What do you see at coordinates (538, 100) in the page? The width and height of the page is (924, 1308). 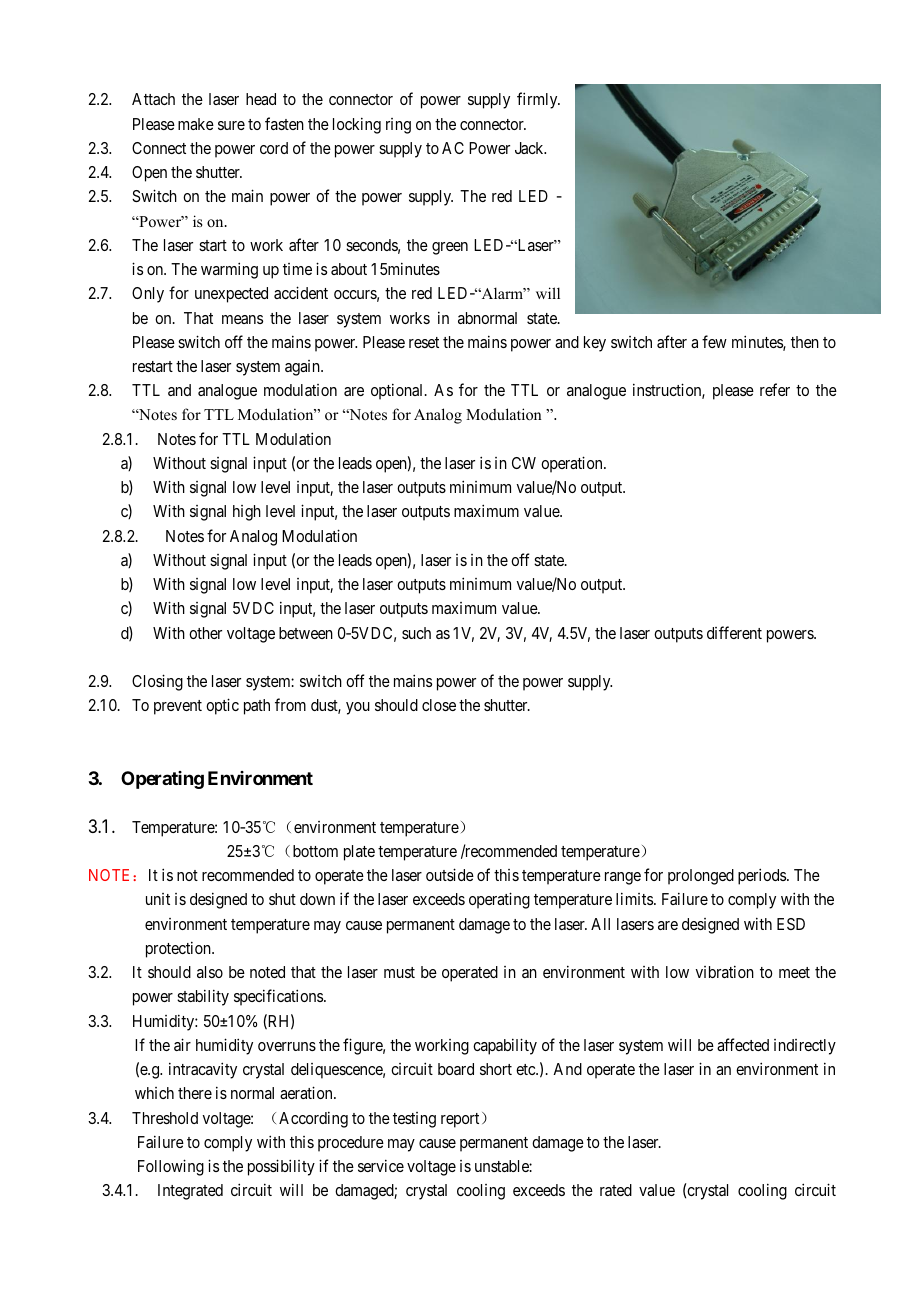 I see `firmly` at bounding box center [538, 100].
